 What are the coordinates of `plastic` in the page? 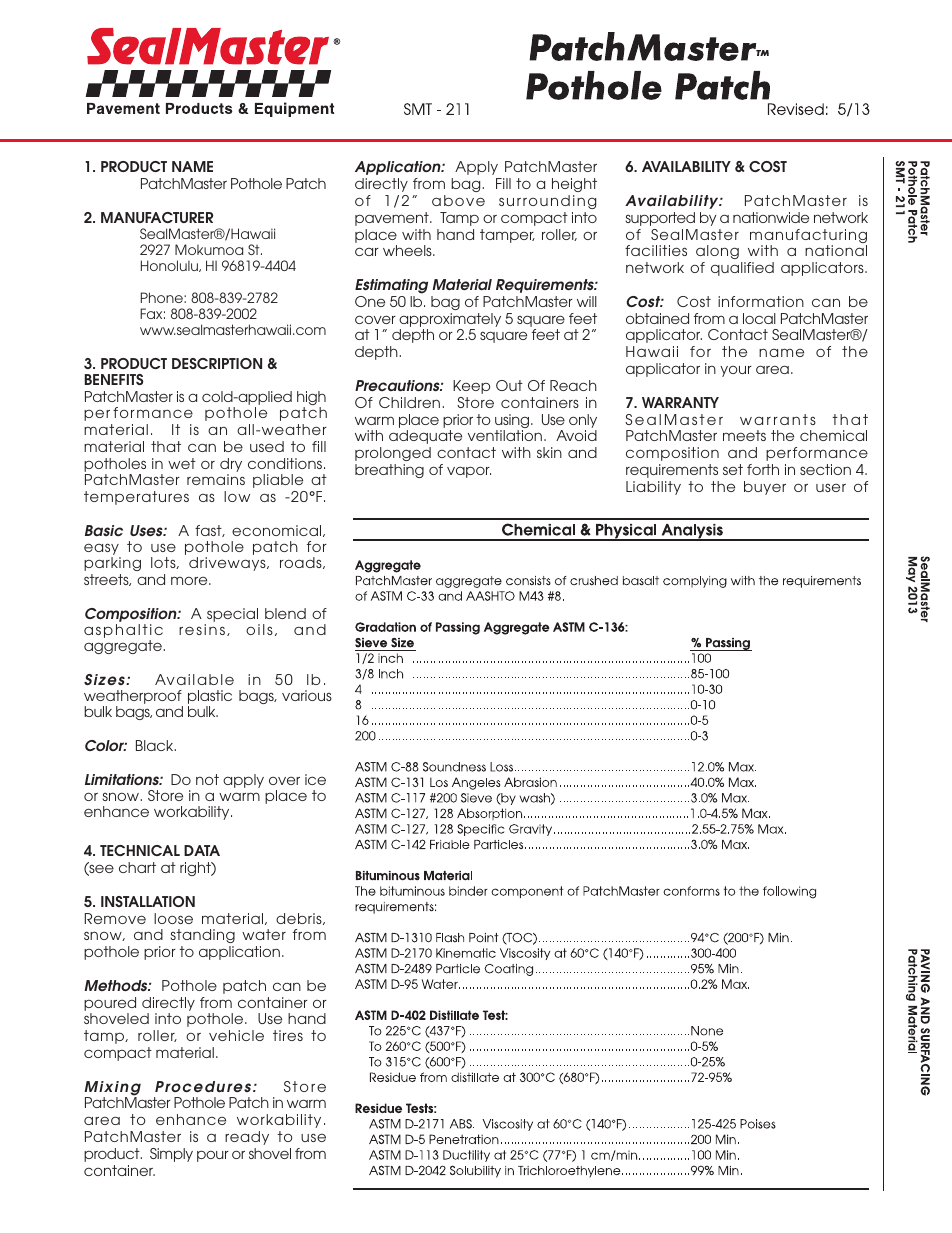 It's located at (210, 698).
